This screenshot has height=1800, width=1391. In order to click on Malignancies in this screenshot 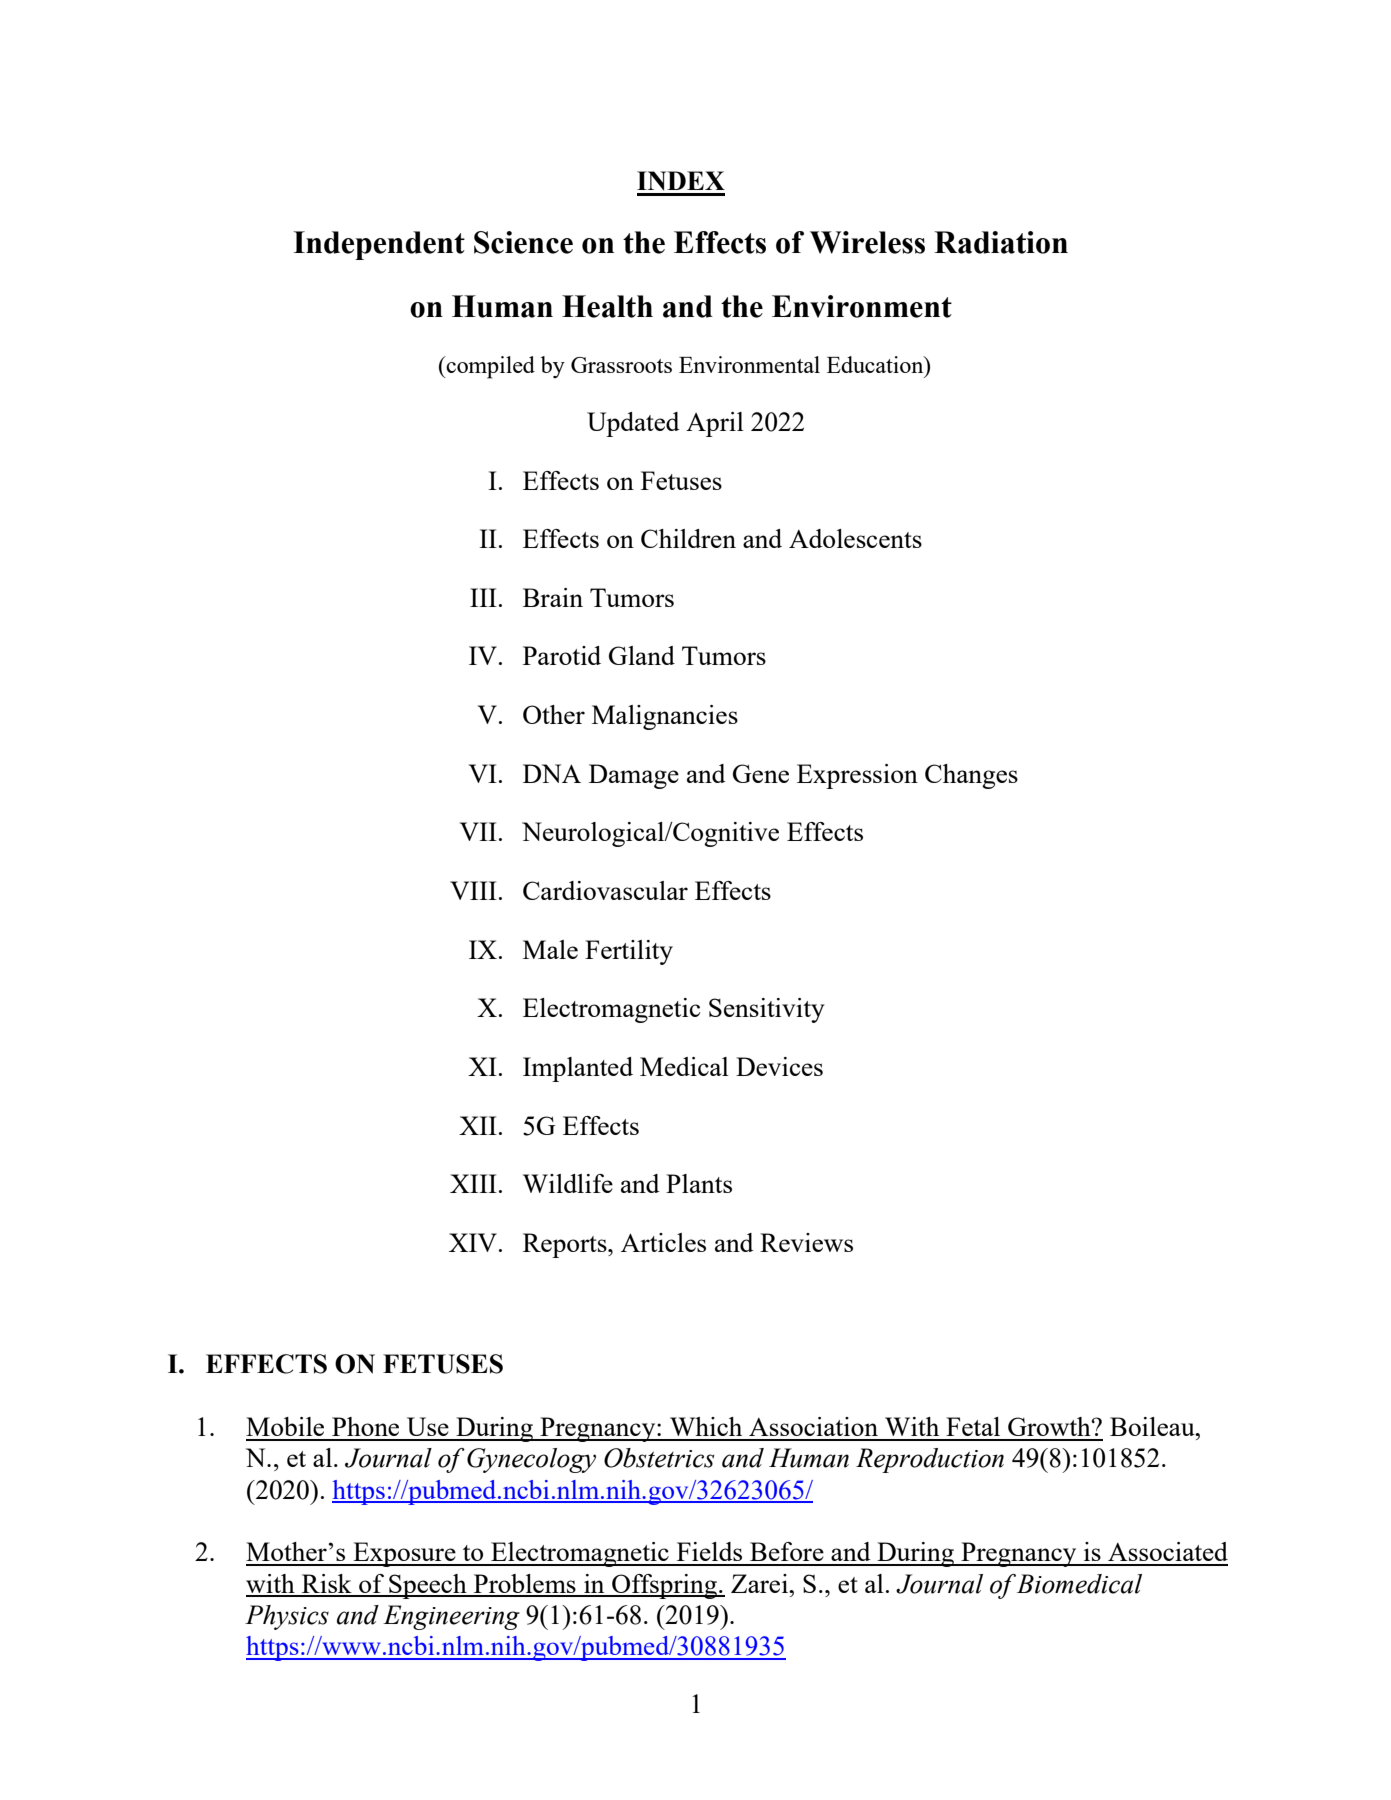, I will do `click(665, 717)`.
